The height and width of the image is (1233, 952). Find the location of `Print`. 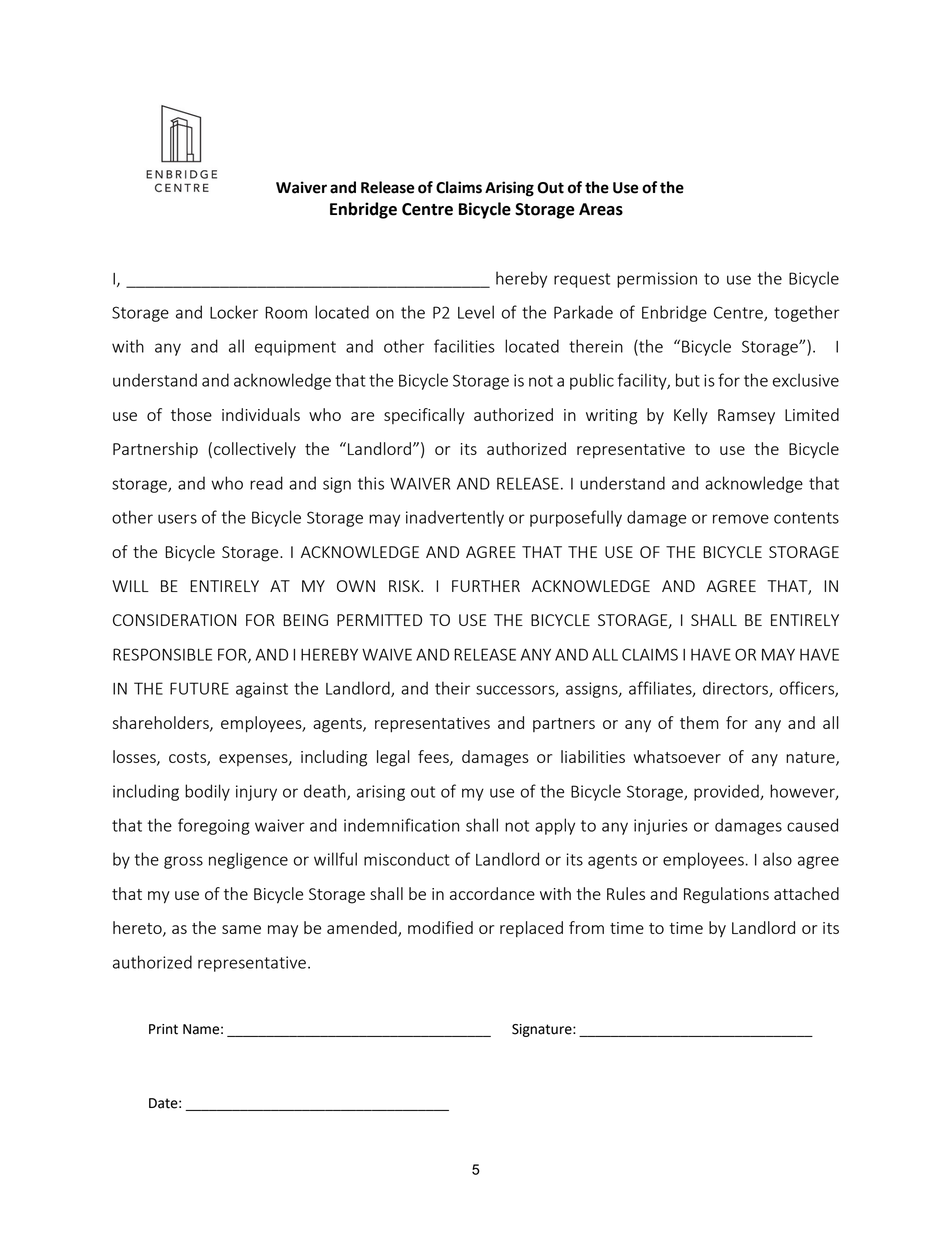

Print is located at coordinates (163, 1029).
